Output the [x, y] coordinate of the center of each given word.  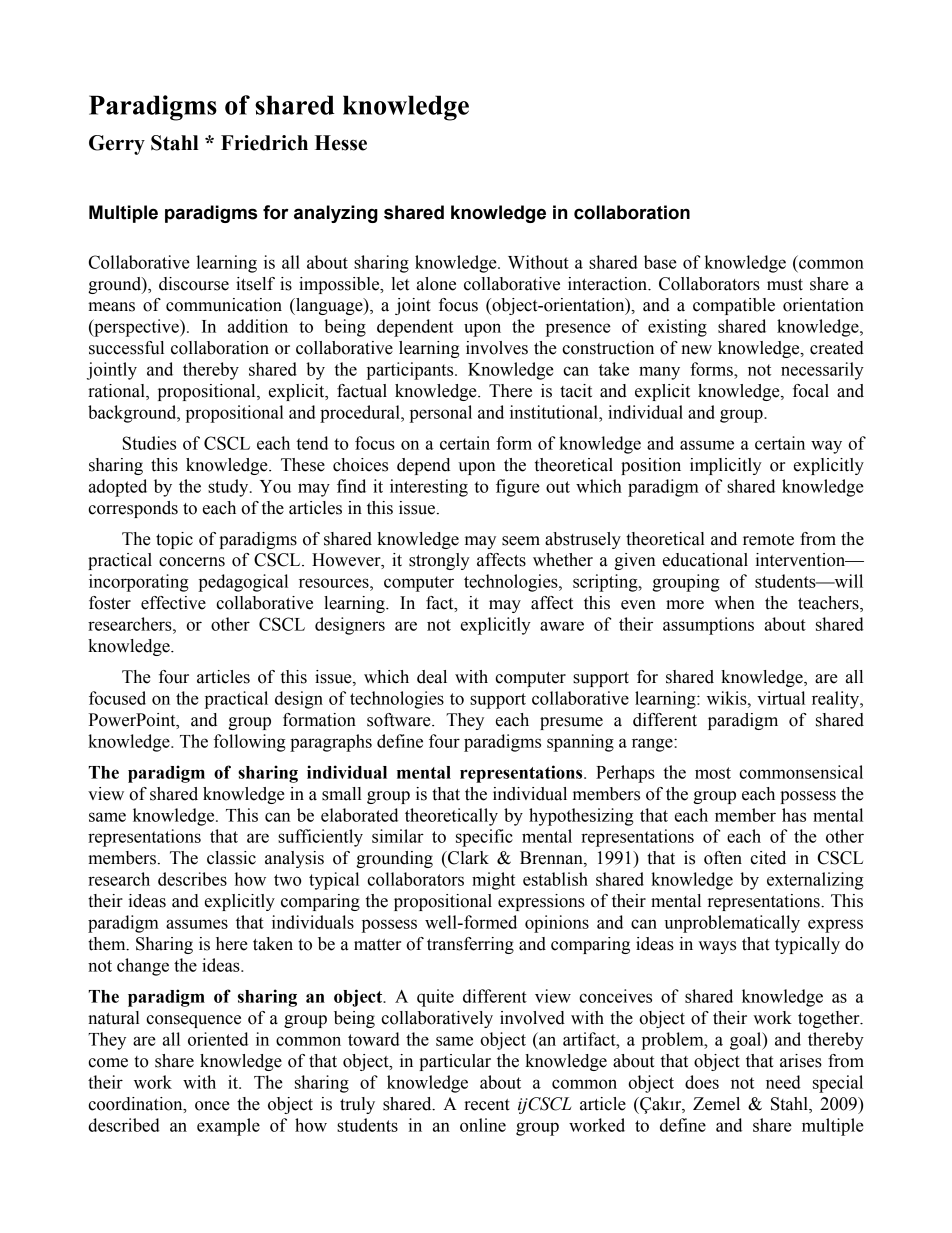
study [229, 488]
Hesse [341, 143]
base [660, 262]
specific [484, 838]
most [713, 773]
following [249, 743]
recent [487, 1105]
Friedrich [264, 143]
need [783, 1082]
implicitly [726, 466]
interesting [429, 488]
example [228, 1127]
